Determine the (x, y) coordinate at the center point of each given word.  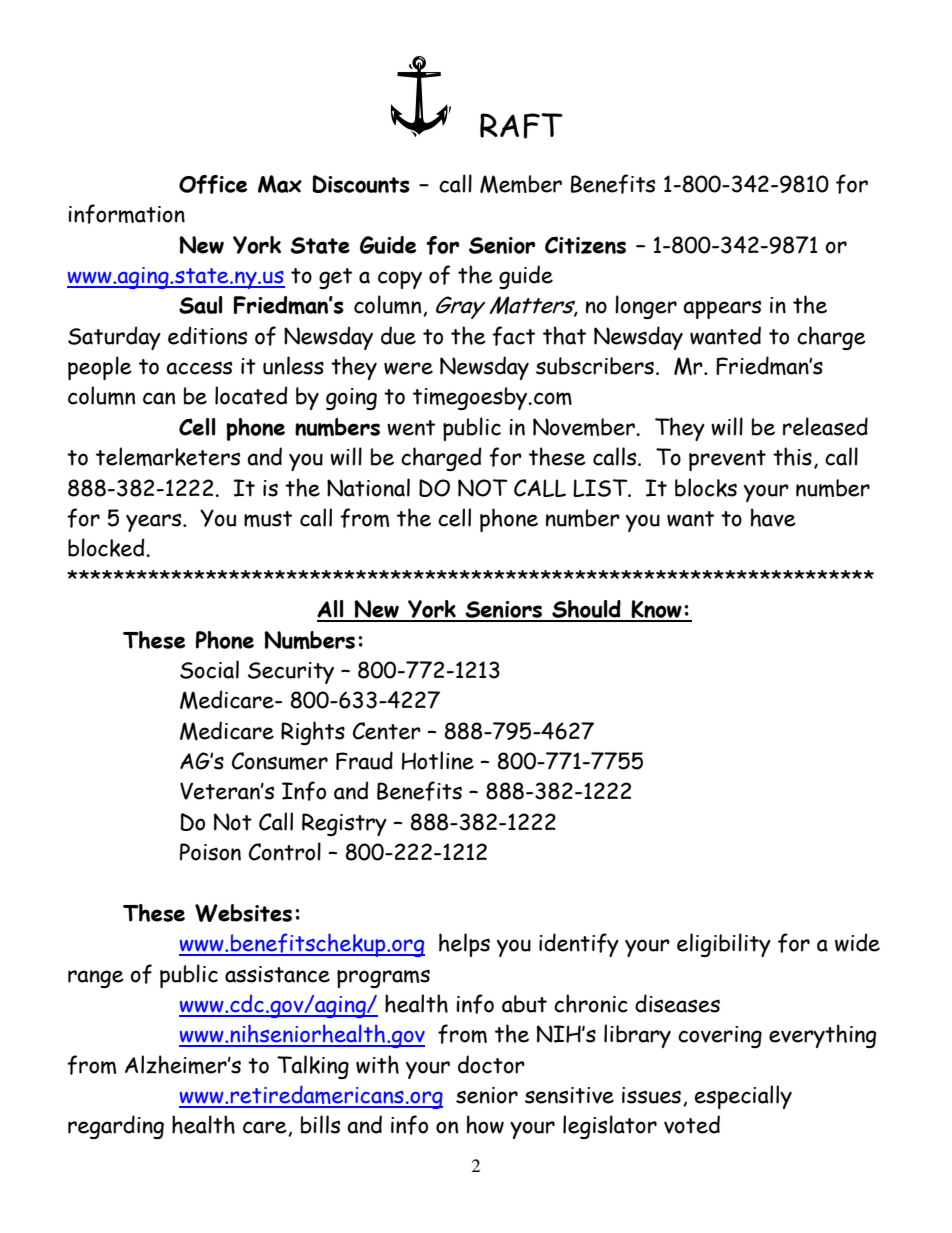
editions (207, 335)
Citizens (585, 245)
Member (521, 184)
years (155, 522)
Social (209, 669)
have (773, 517)
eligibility (724, 945)
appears (722, 309)
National (368, 487)
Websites (243, 913)
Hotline (438, 760)
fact (513, 336)
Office (213, 184)
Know (657, 610)
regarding (116, 1127)
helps (464, 945)
